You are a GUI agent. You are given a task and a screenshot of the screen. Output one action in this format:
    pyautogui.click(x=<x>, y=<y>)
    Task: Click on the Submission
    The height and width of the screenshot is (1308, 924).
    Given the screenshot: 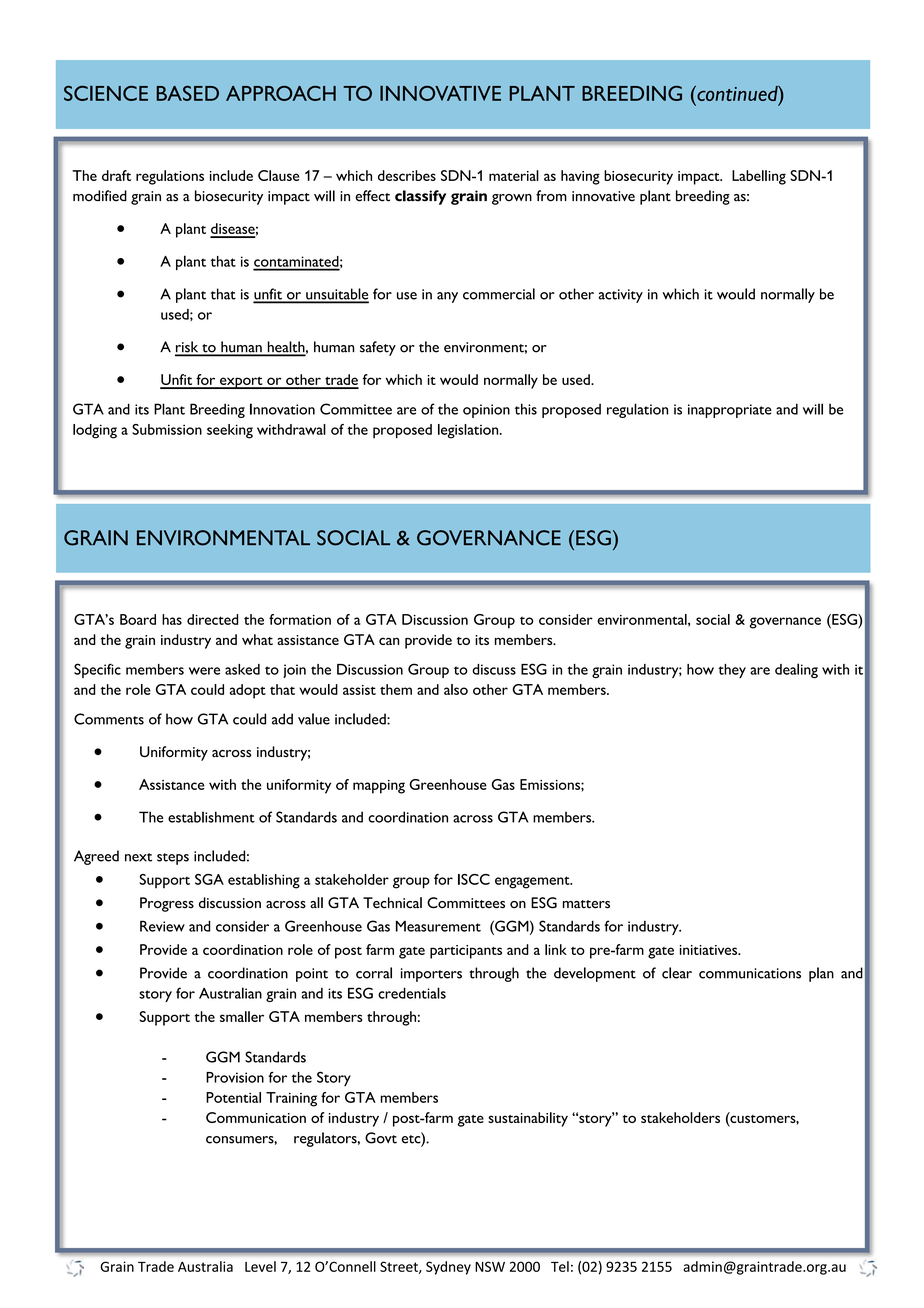 What is the action you would take?
    pyautogui.click(x=167, y=429)
